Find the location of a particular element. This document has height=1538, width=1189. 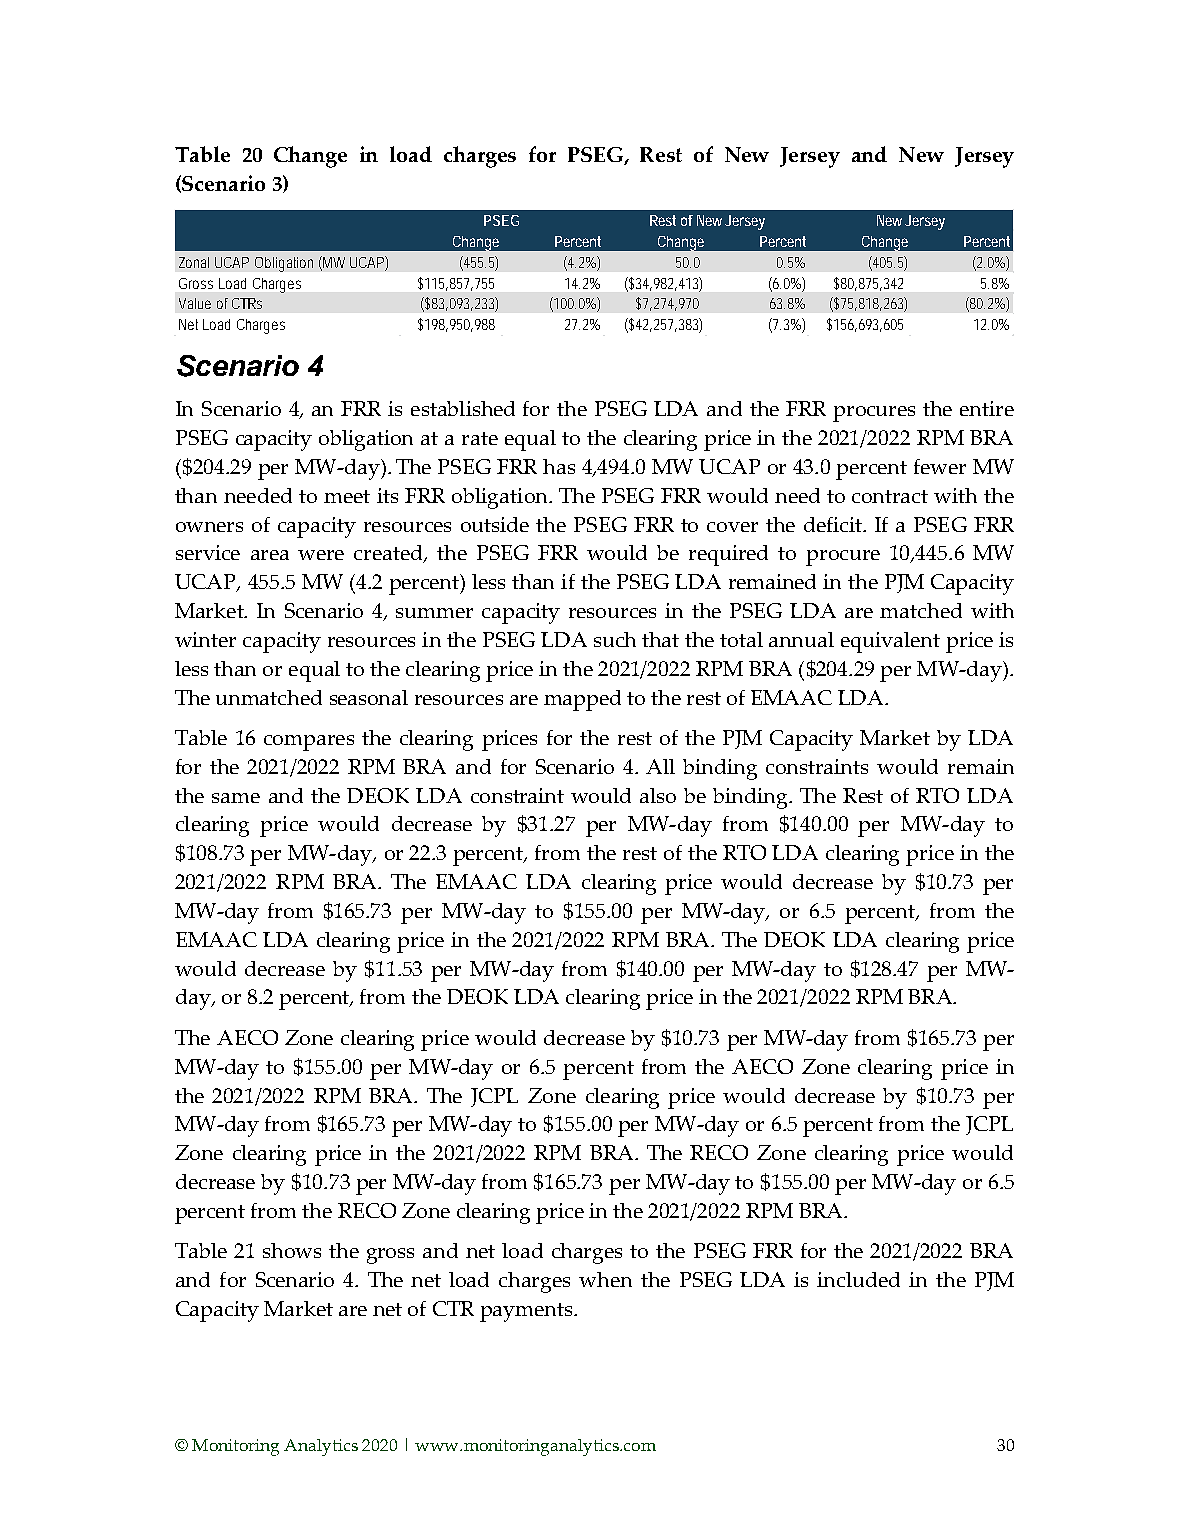

outside is located at coordinates (495, 524).
